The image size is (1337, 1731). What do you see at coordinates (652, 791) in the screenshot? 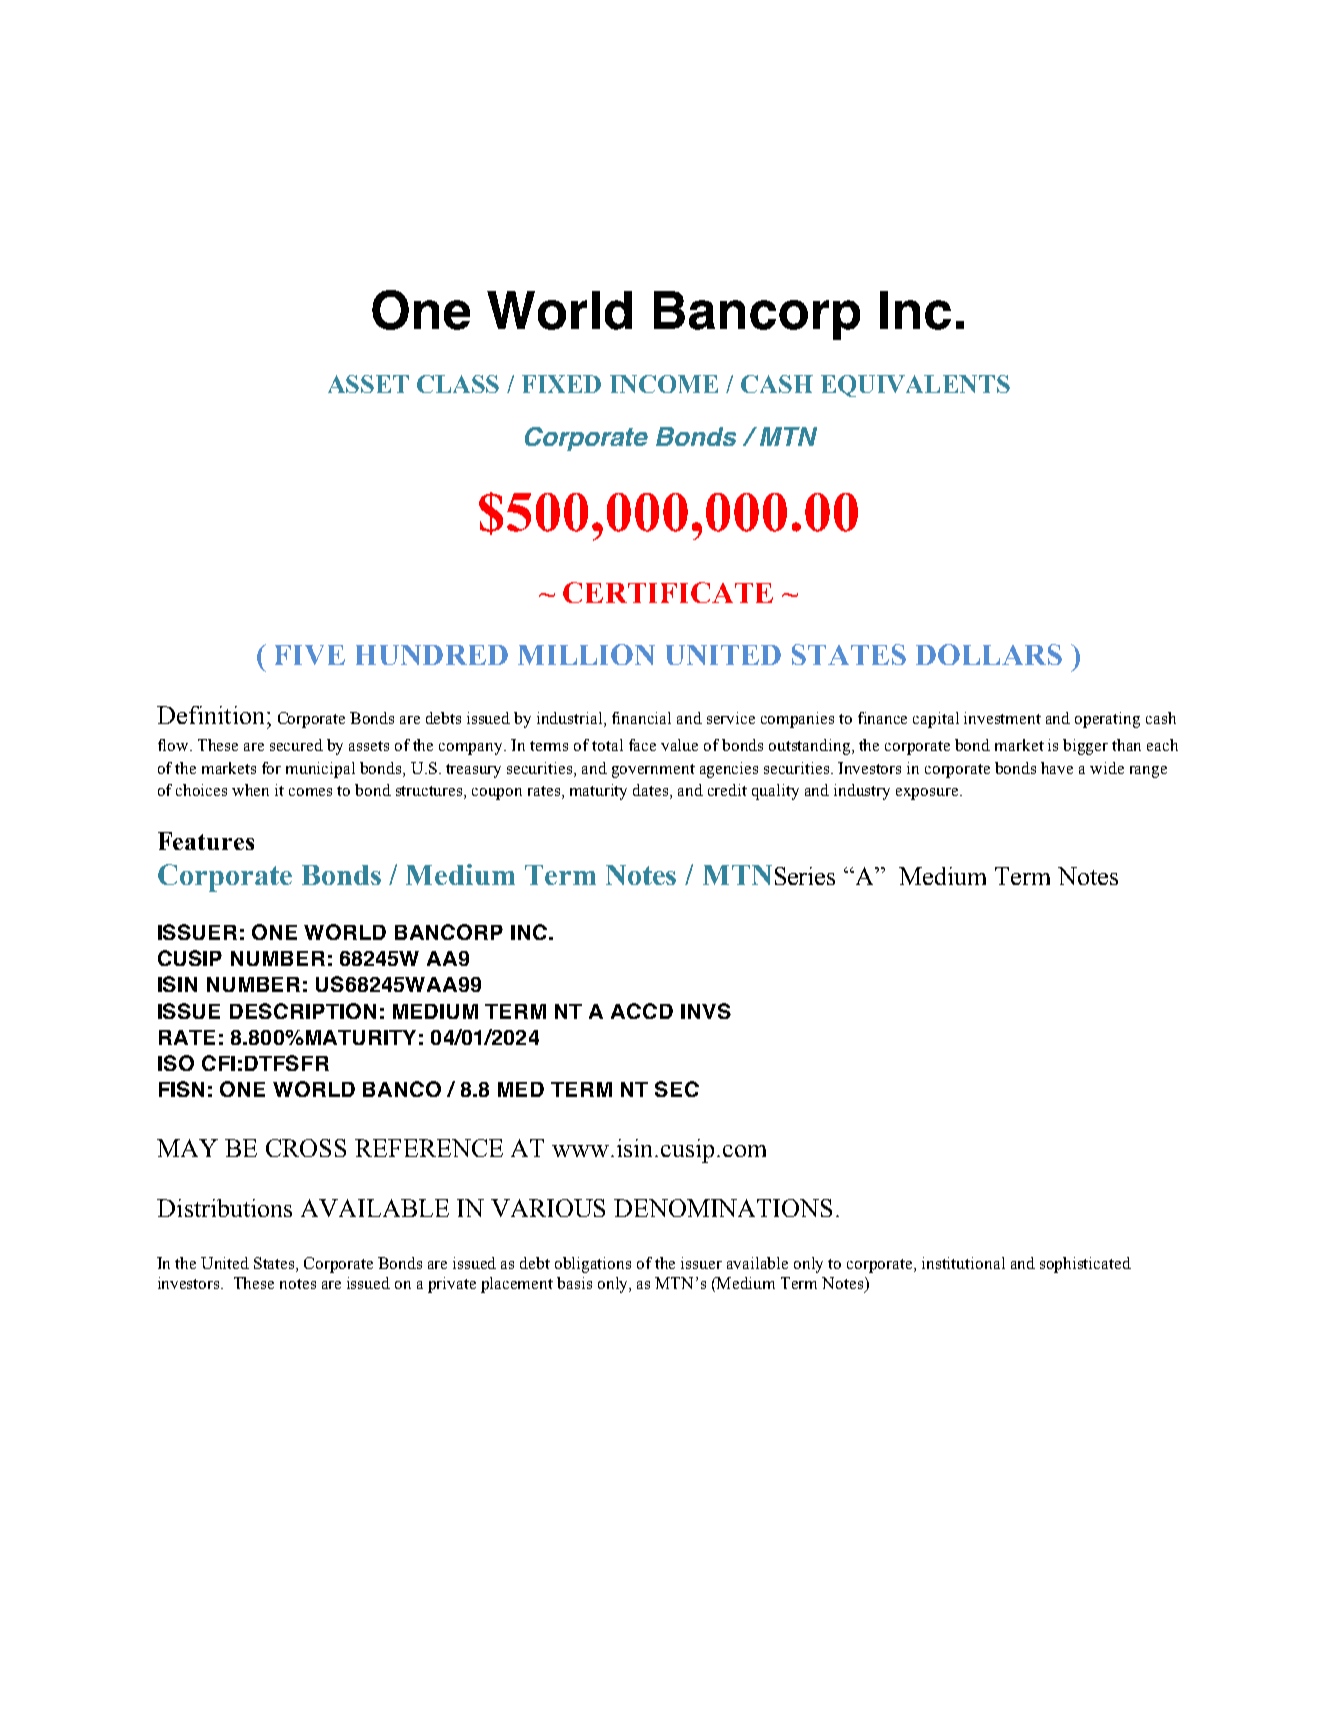
I see `dates` at bounding box center [652, 791].
